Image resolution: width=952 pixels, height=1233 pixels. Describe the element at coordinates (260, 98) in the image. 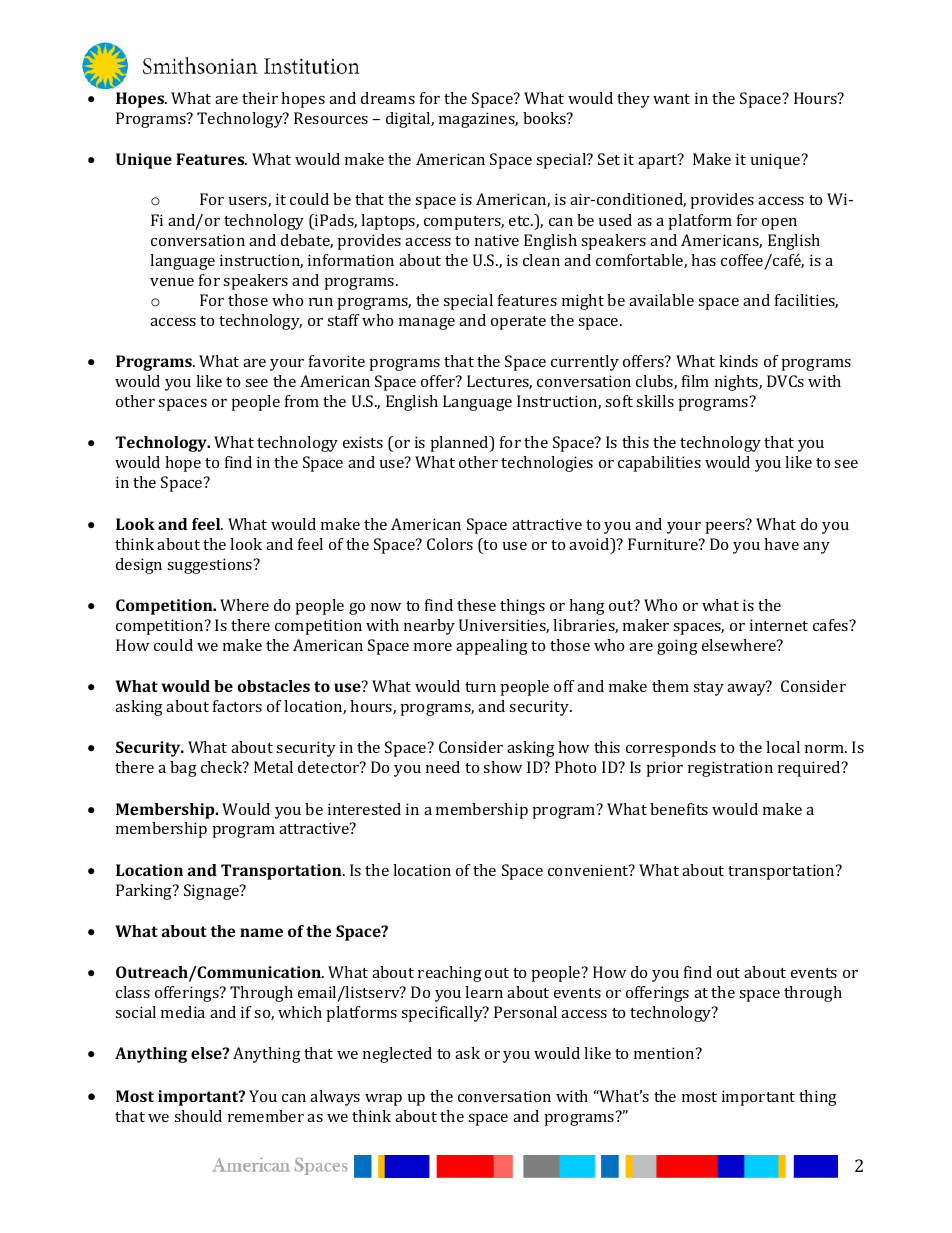

I see `their` at that location.
